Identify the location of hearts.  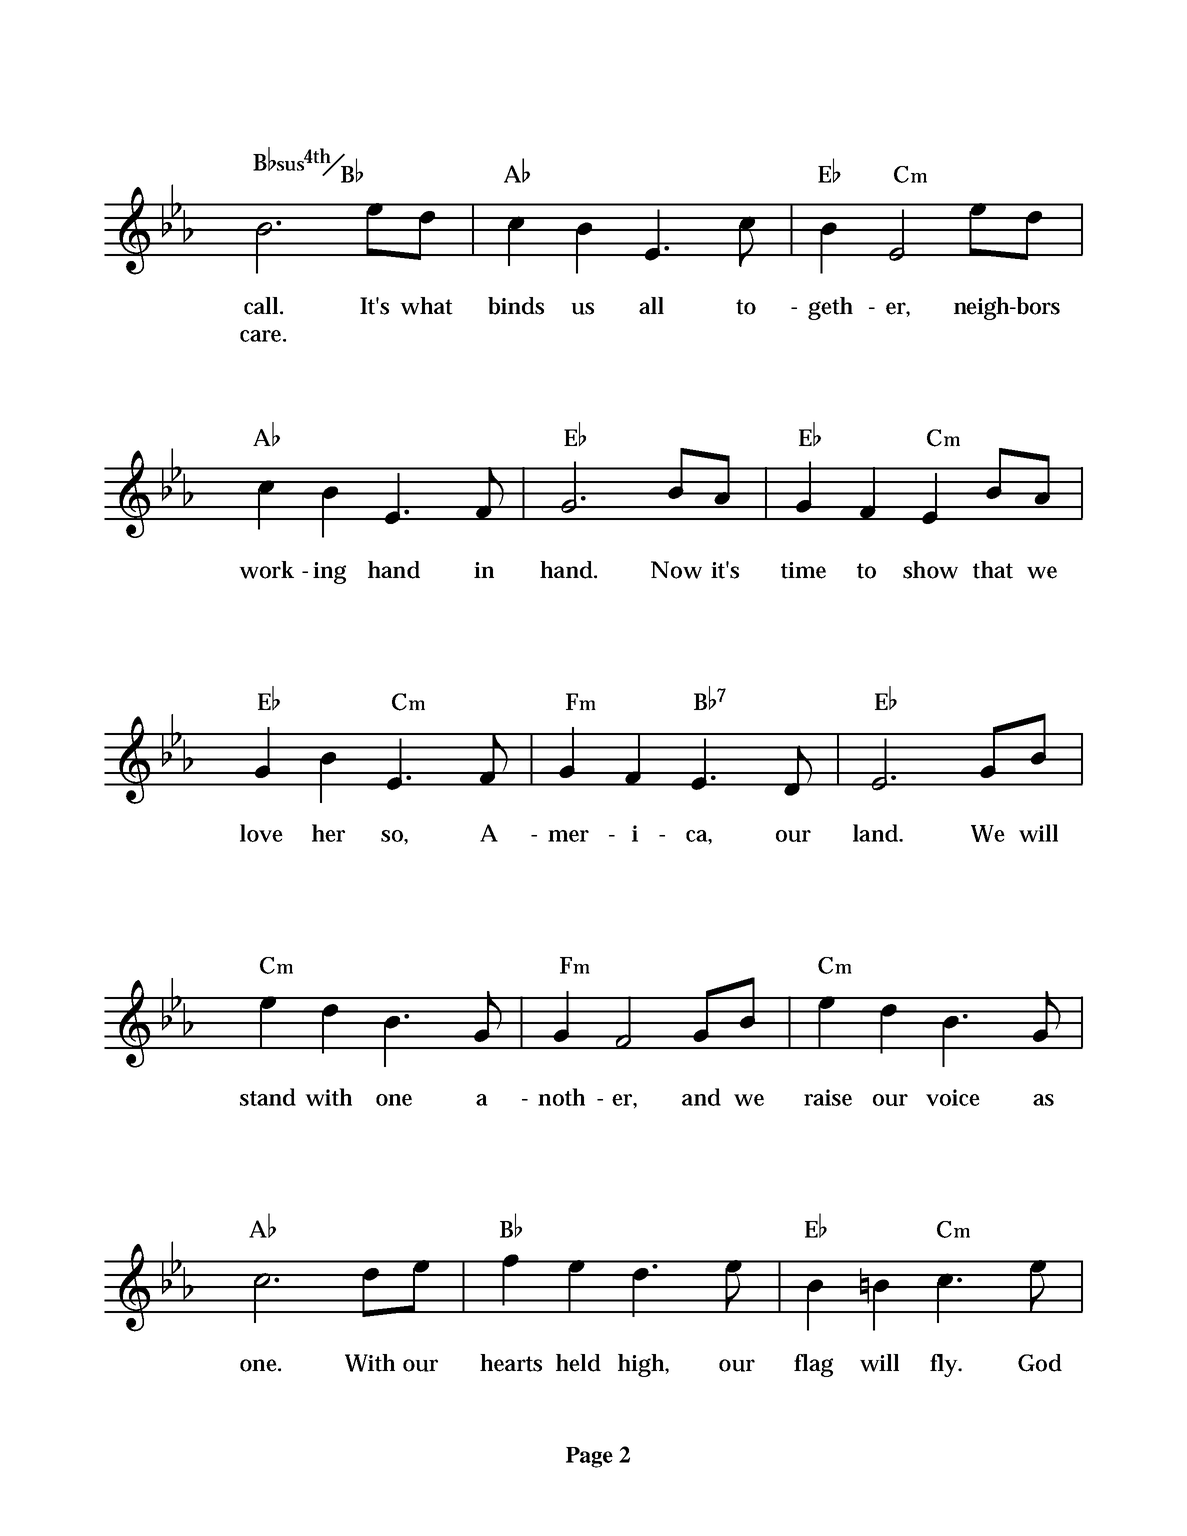
(511, 1363).
